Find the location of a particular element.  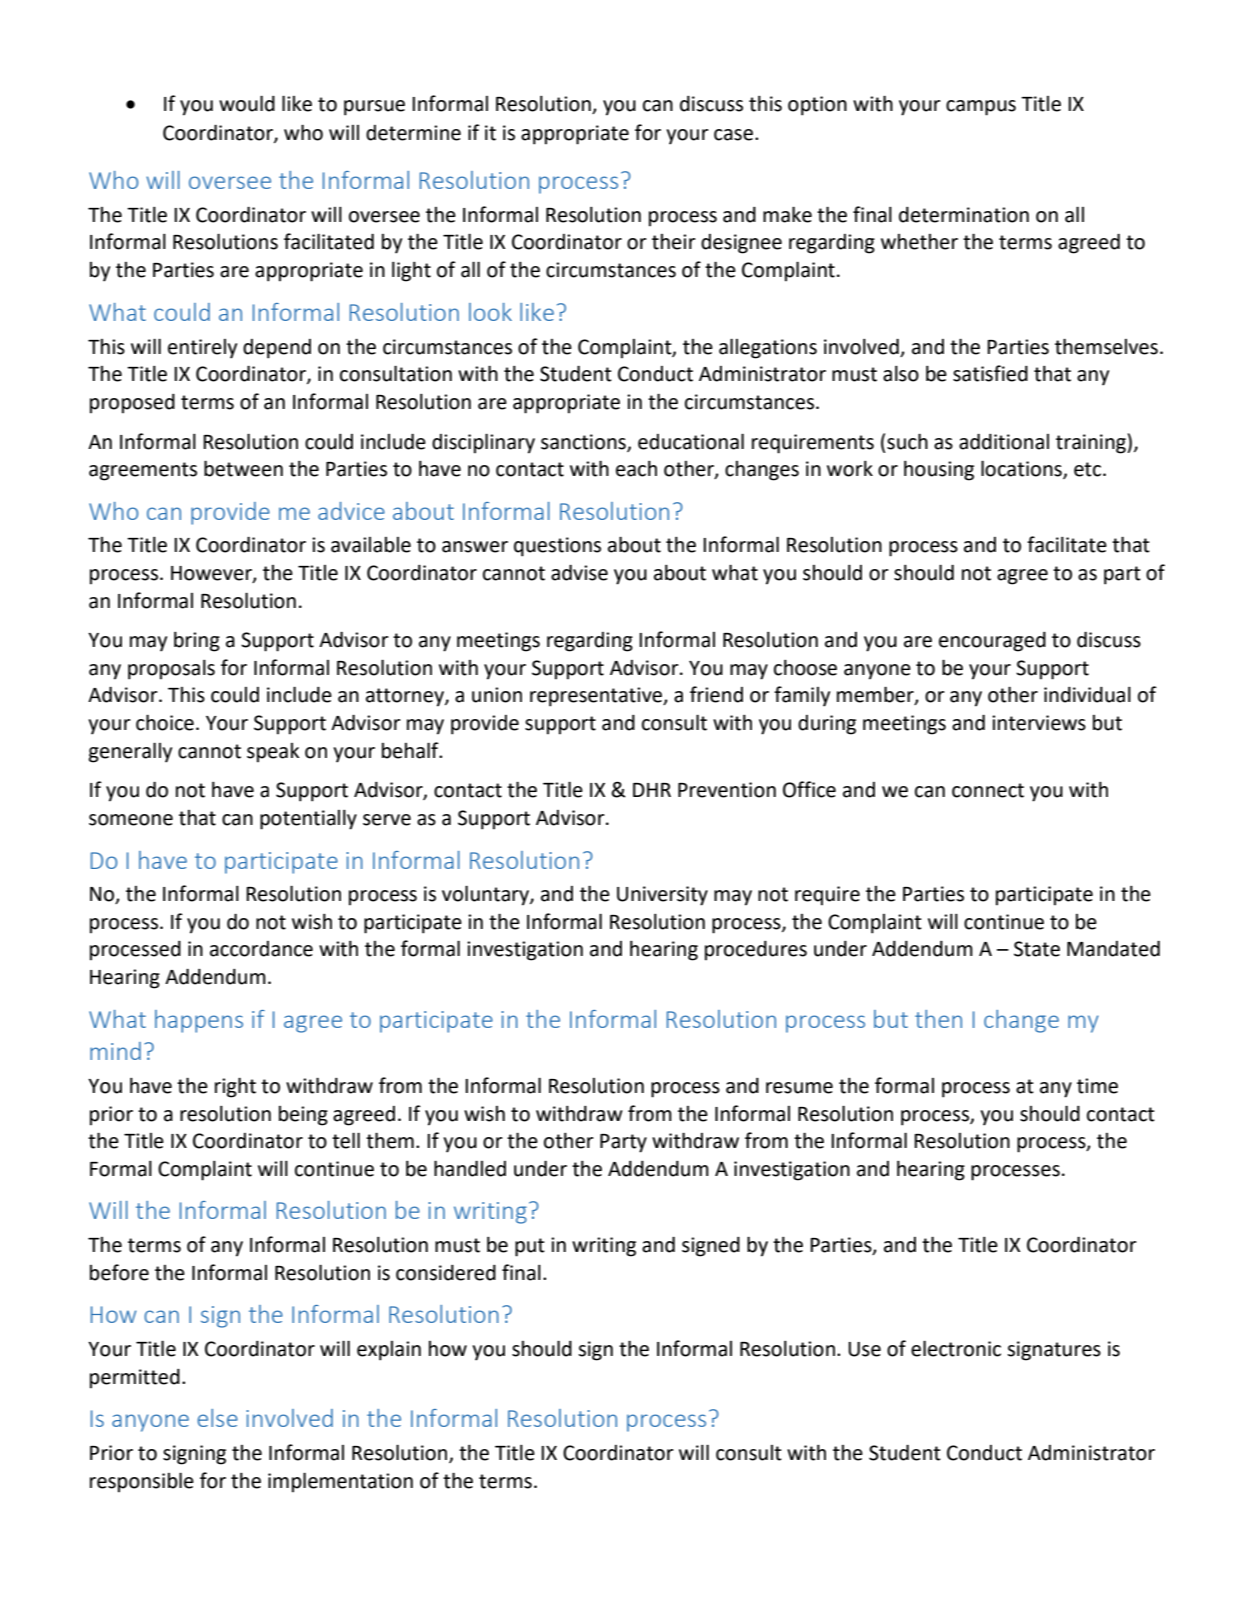

locations is located at coordinates (1022, 469).
